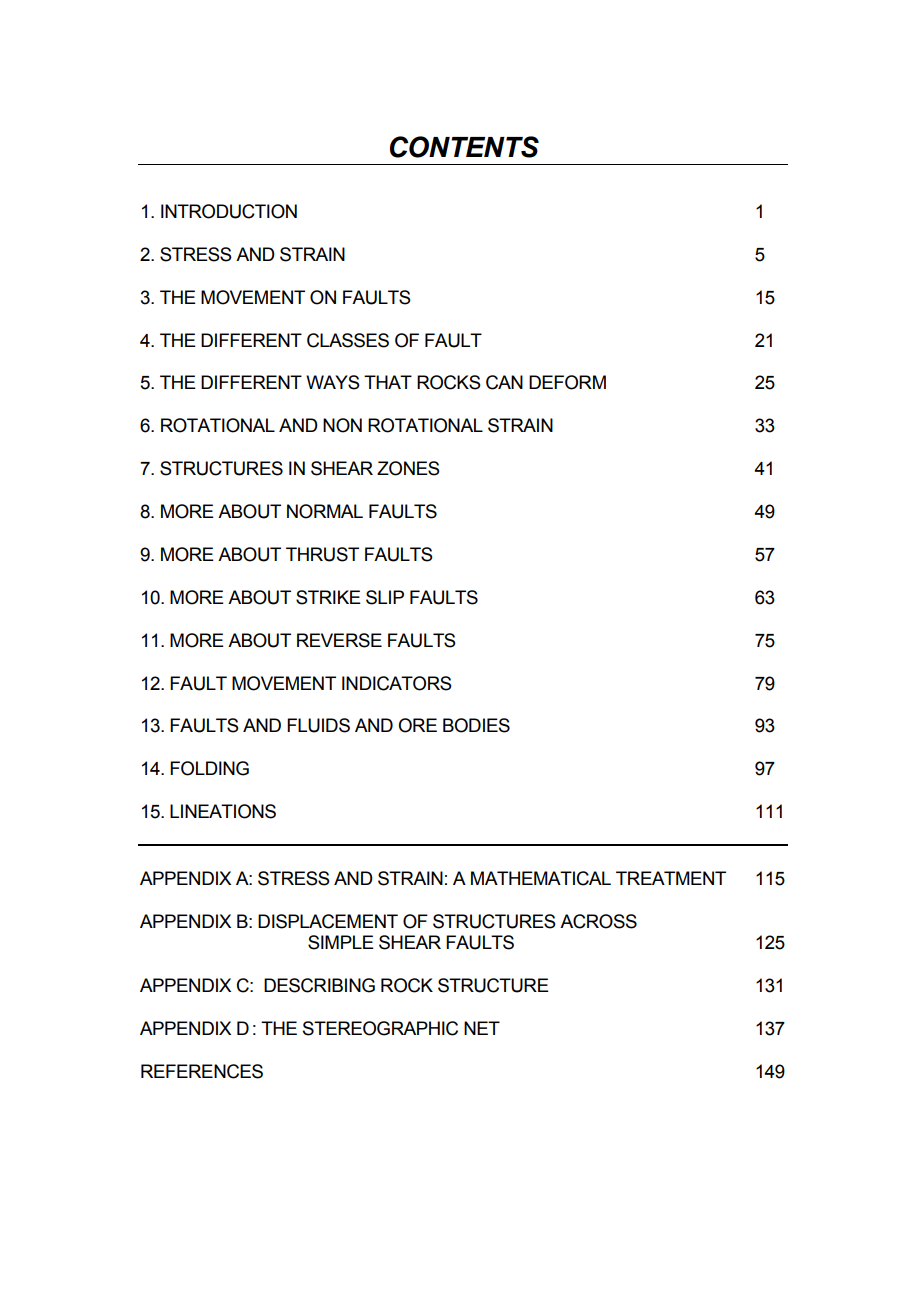  Describe the element at coordinates (504, 382) in the screenshot. I see `CAN` at that location.
